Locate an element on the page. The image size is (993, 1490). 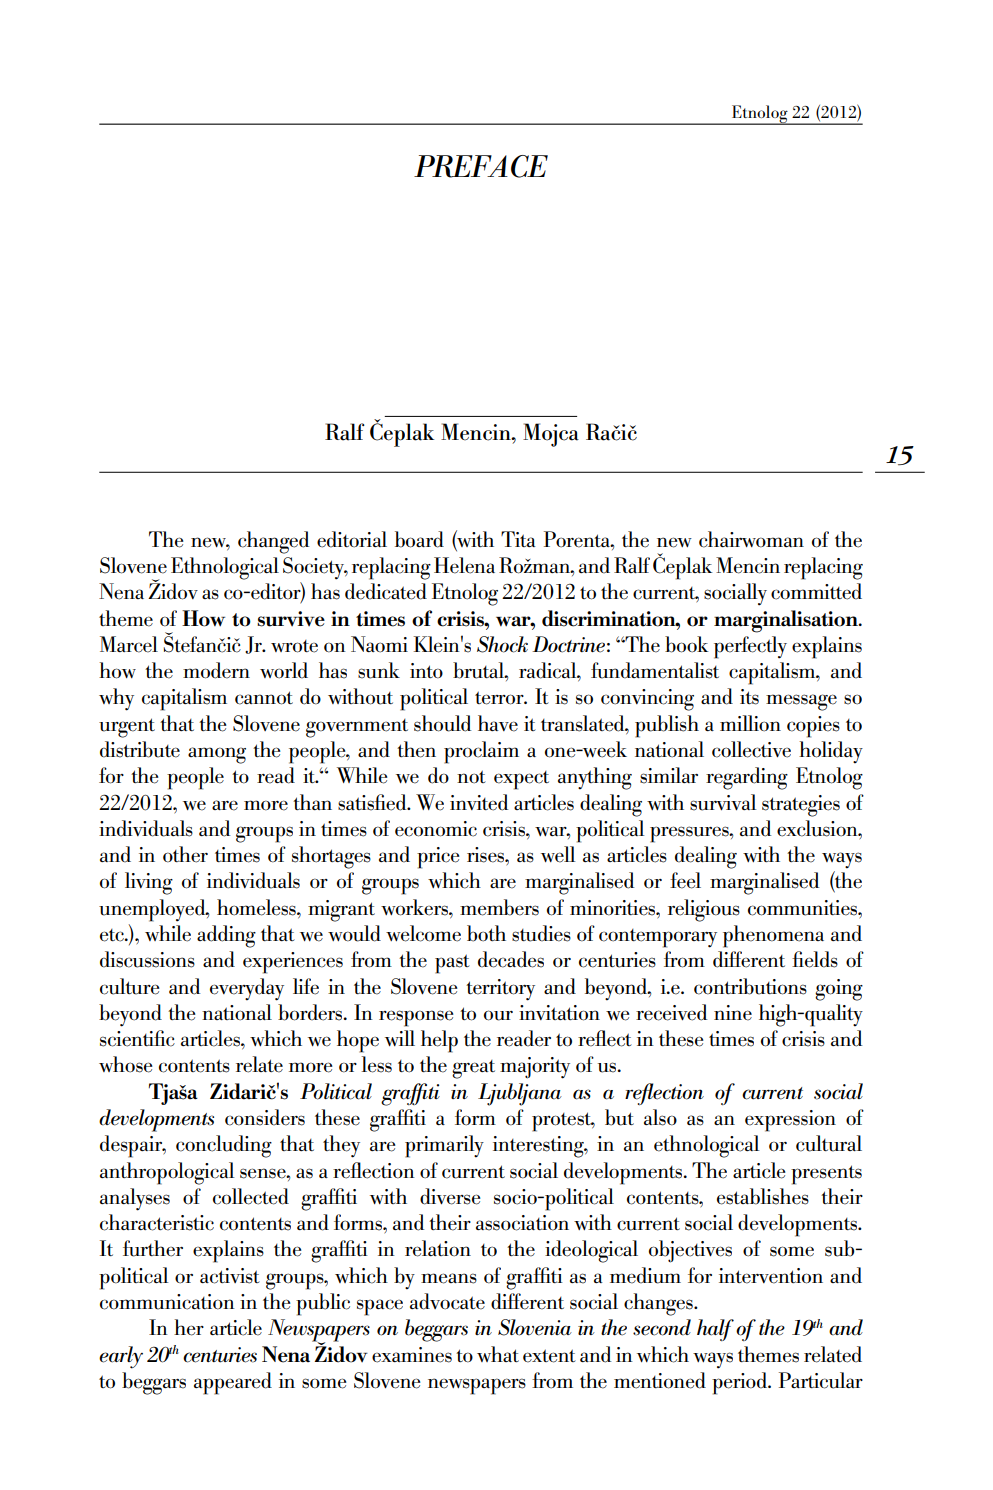
PREFACE is located at coordinates (481, 166).
